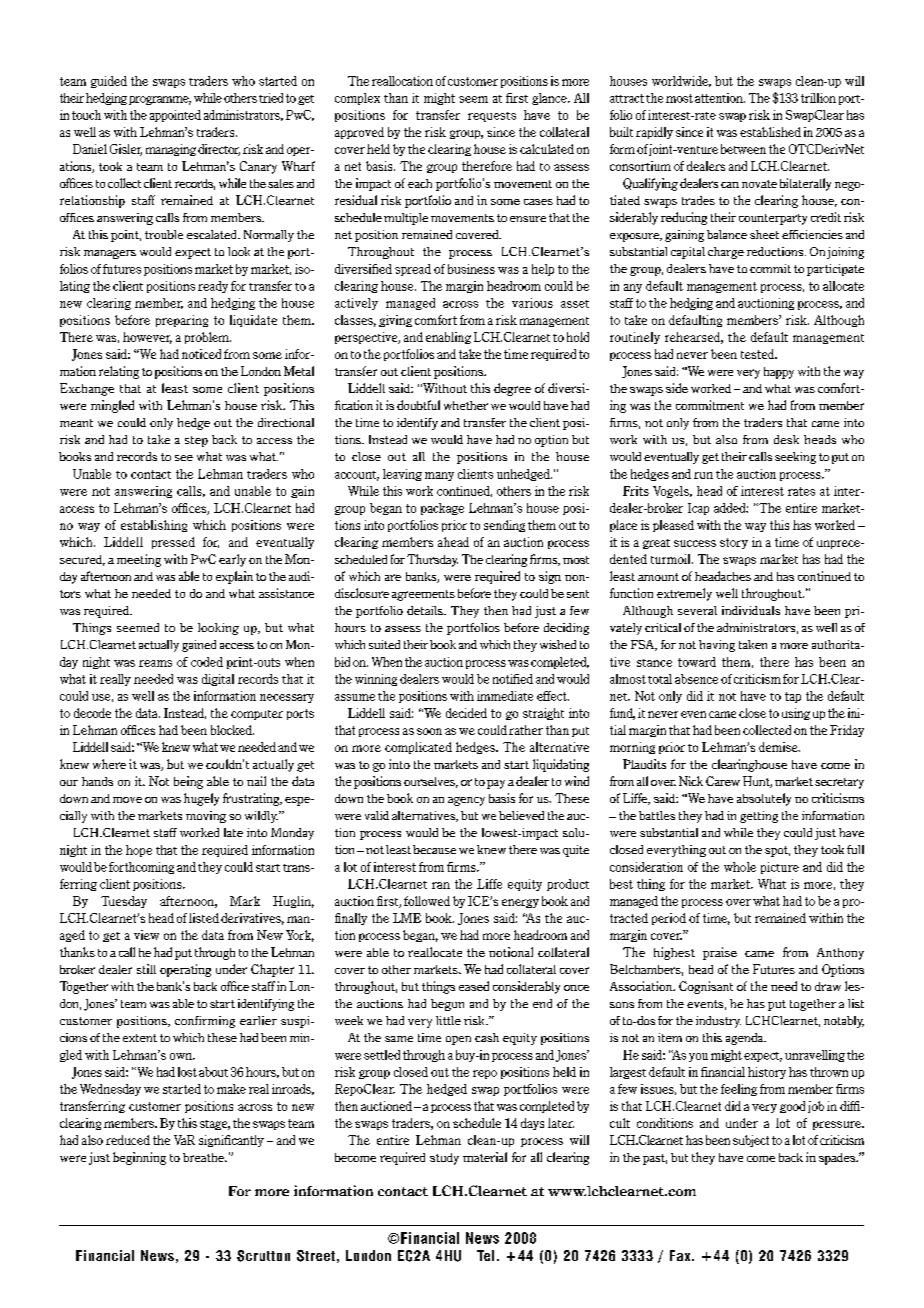 The width and height of the screenshot is (924, 1308). What do you see at coordinates (439, 476) in the screenshot?
I see `many` at bounding box center [439, 476].
